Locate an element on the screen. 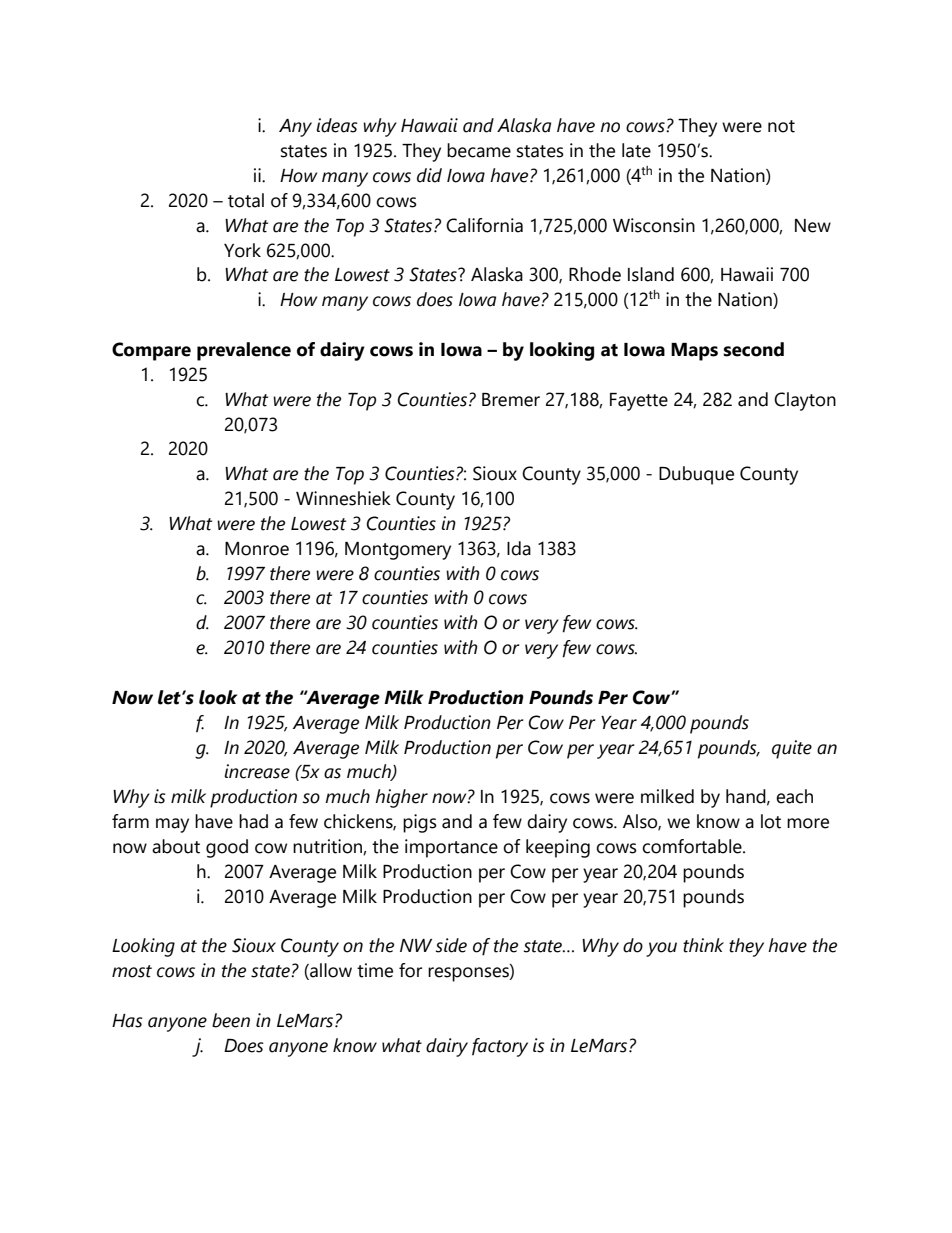 The height and width of the screenshot is (1233, 952). higher is located at coordinates (401, 798).
